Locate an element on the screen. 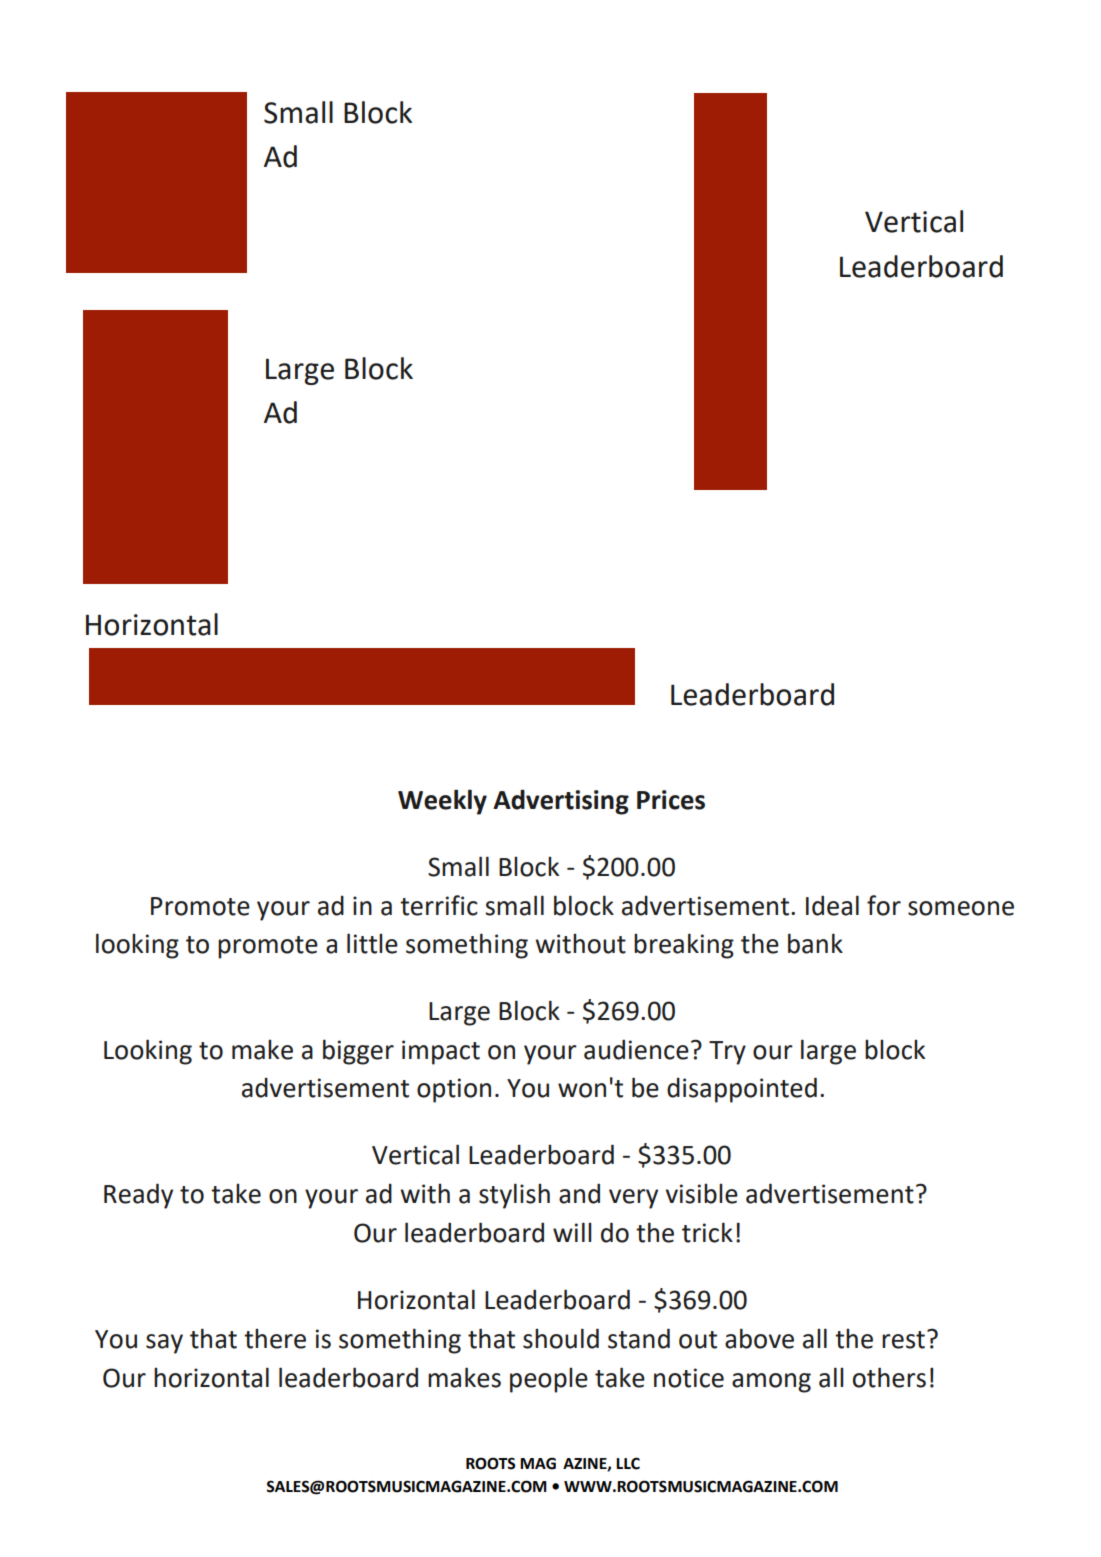  option is located at coordinates (454, 1090).
